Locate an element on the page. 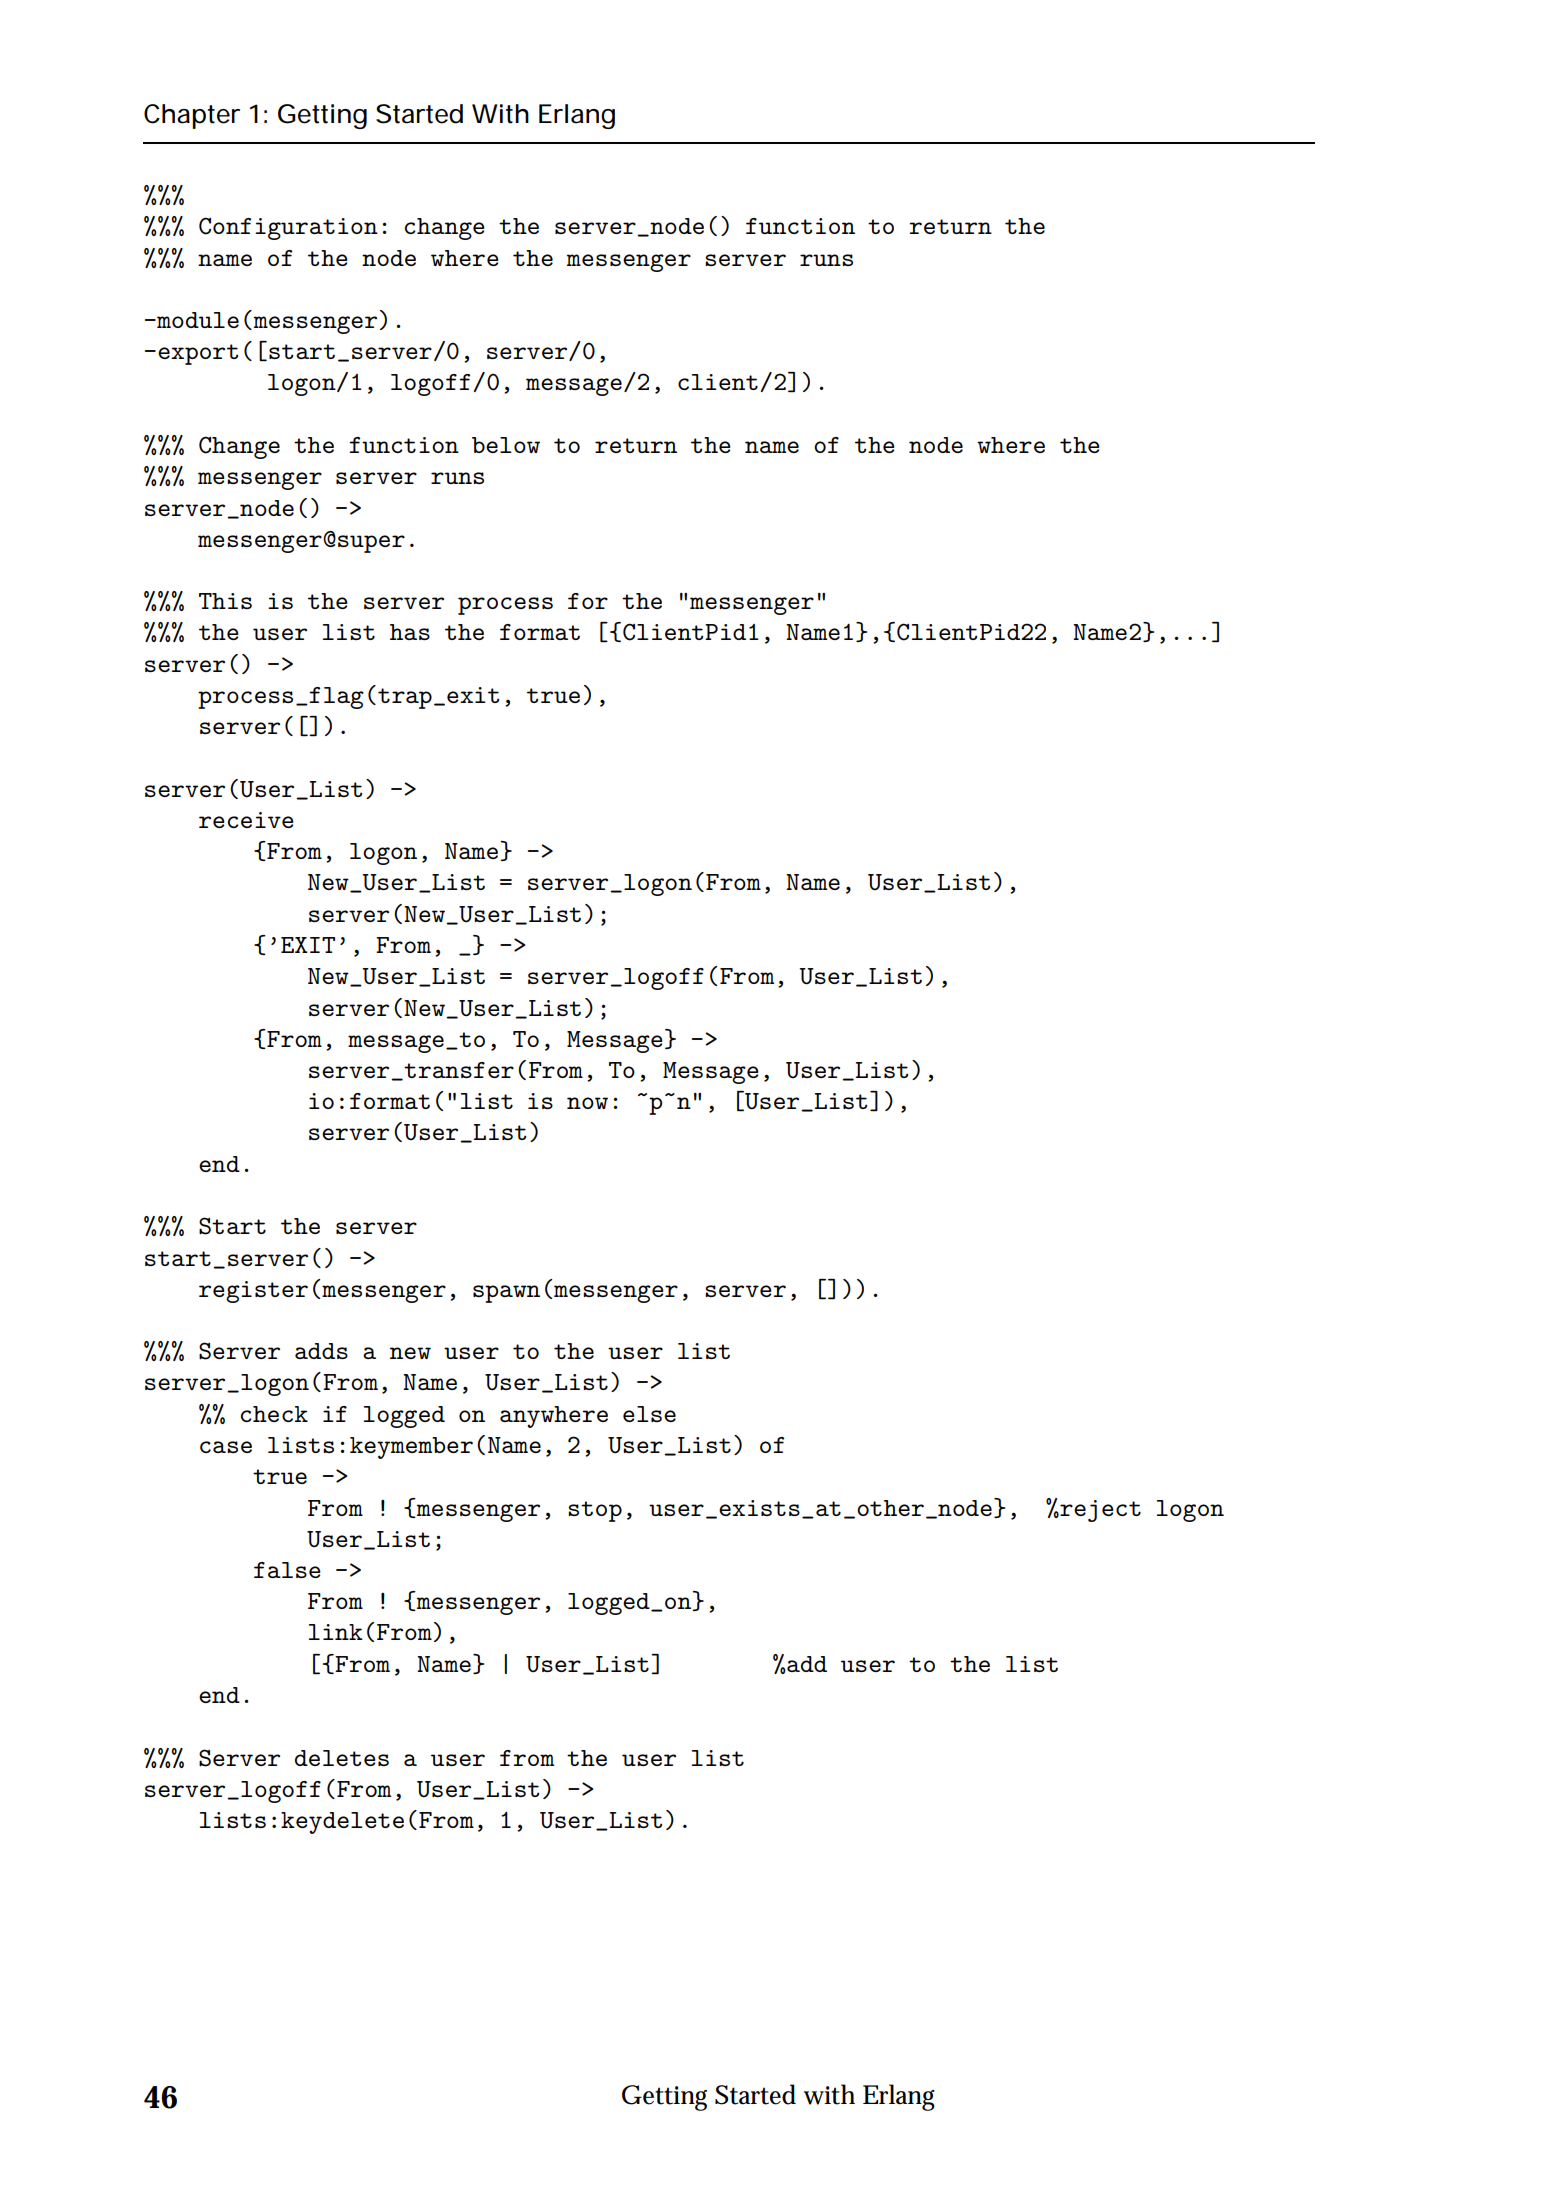 The height and width of the page is (2201, 1555). reject is located at coordinates (1099, 1511).
